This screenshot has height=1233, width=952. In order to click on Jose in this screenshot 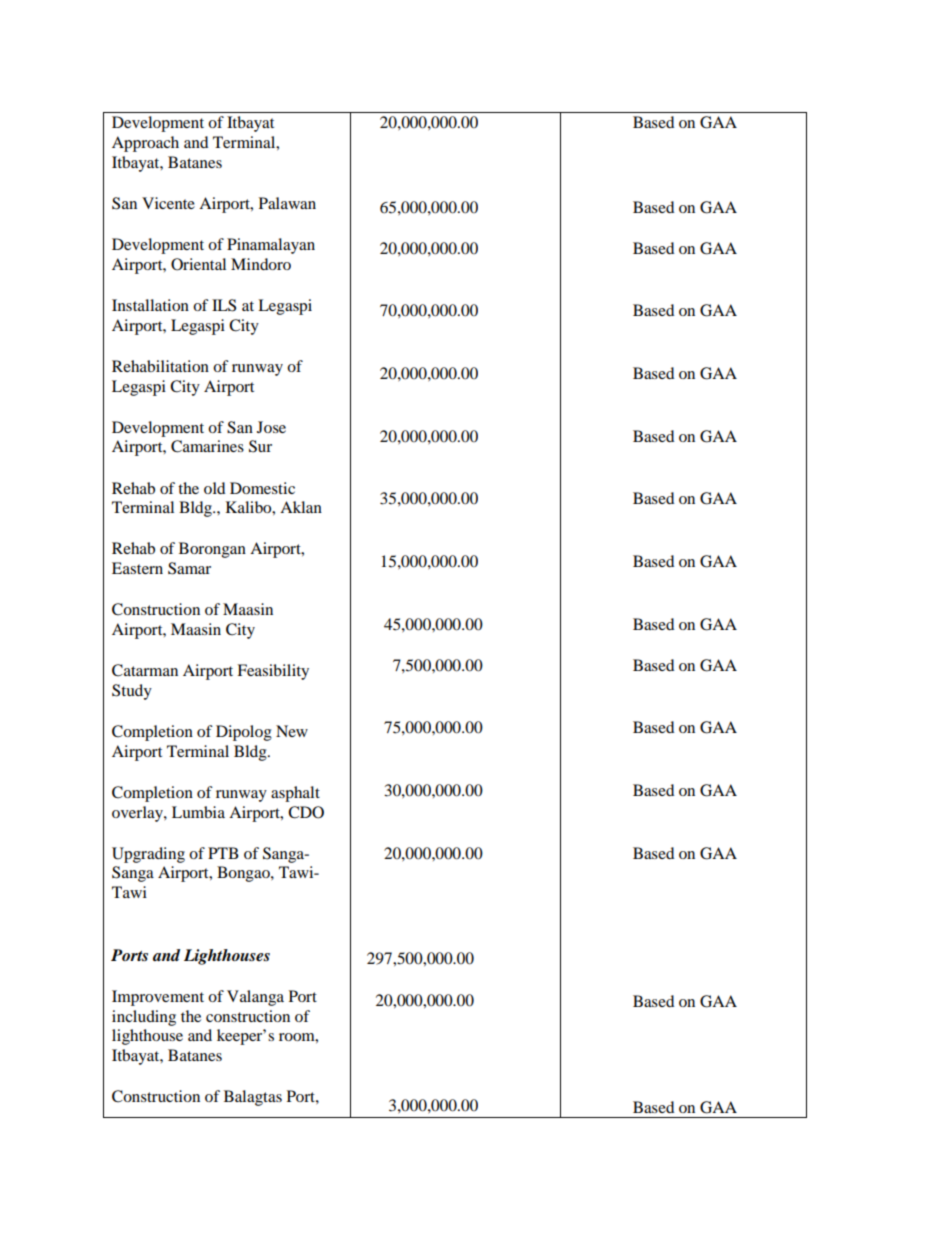, I will do `click(271, 427)`.
